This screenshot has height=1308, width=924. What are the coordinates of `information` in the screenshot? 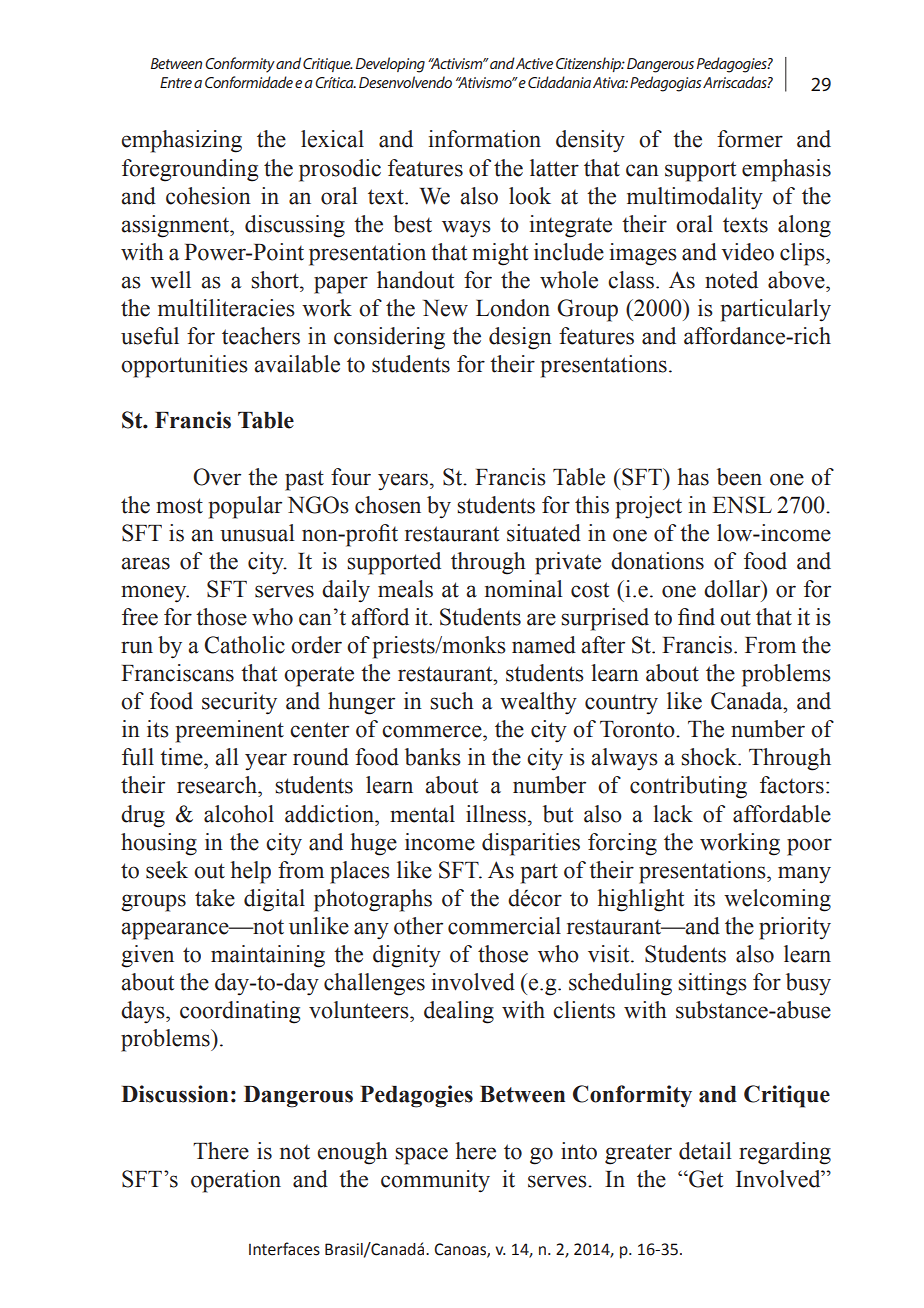 It's located at (485, 139).
